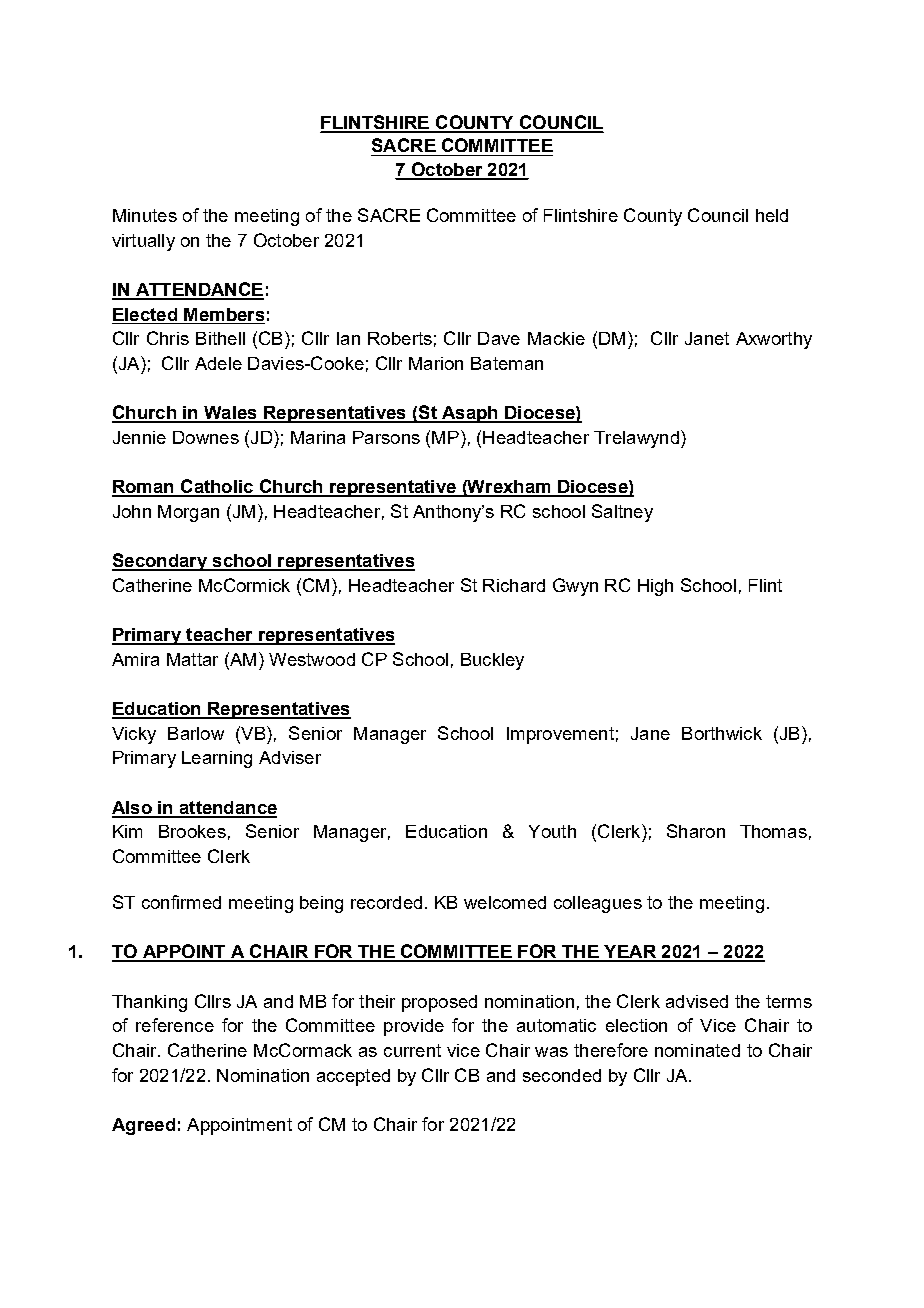  What do you see at coordinates (143, 242) in the document?
I see `virtually` at bounding box center [143, 242].
